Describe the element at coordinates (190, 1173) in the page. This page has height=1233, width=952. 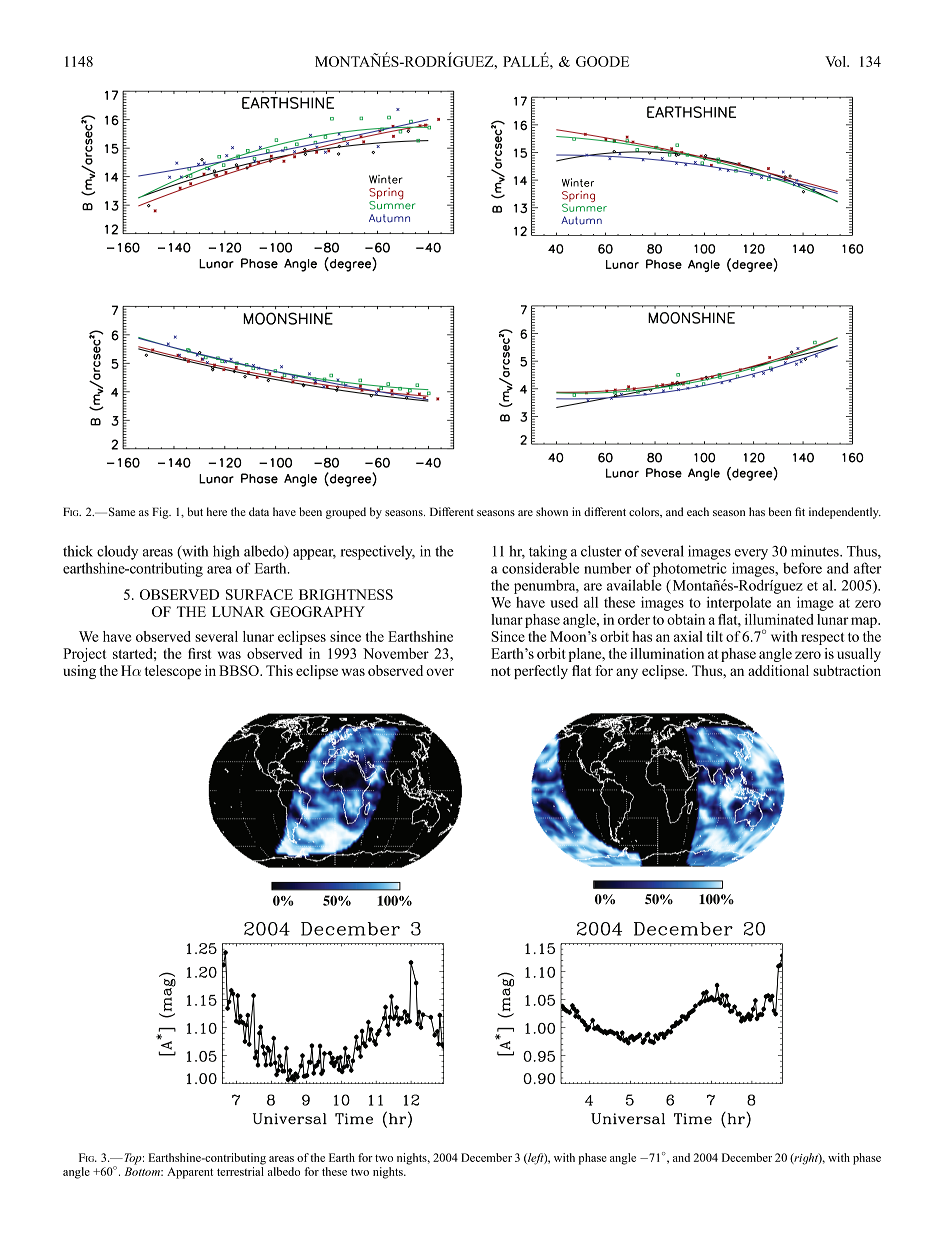
I see `Apparent` at that location.
